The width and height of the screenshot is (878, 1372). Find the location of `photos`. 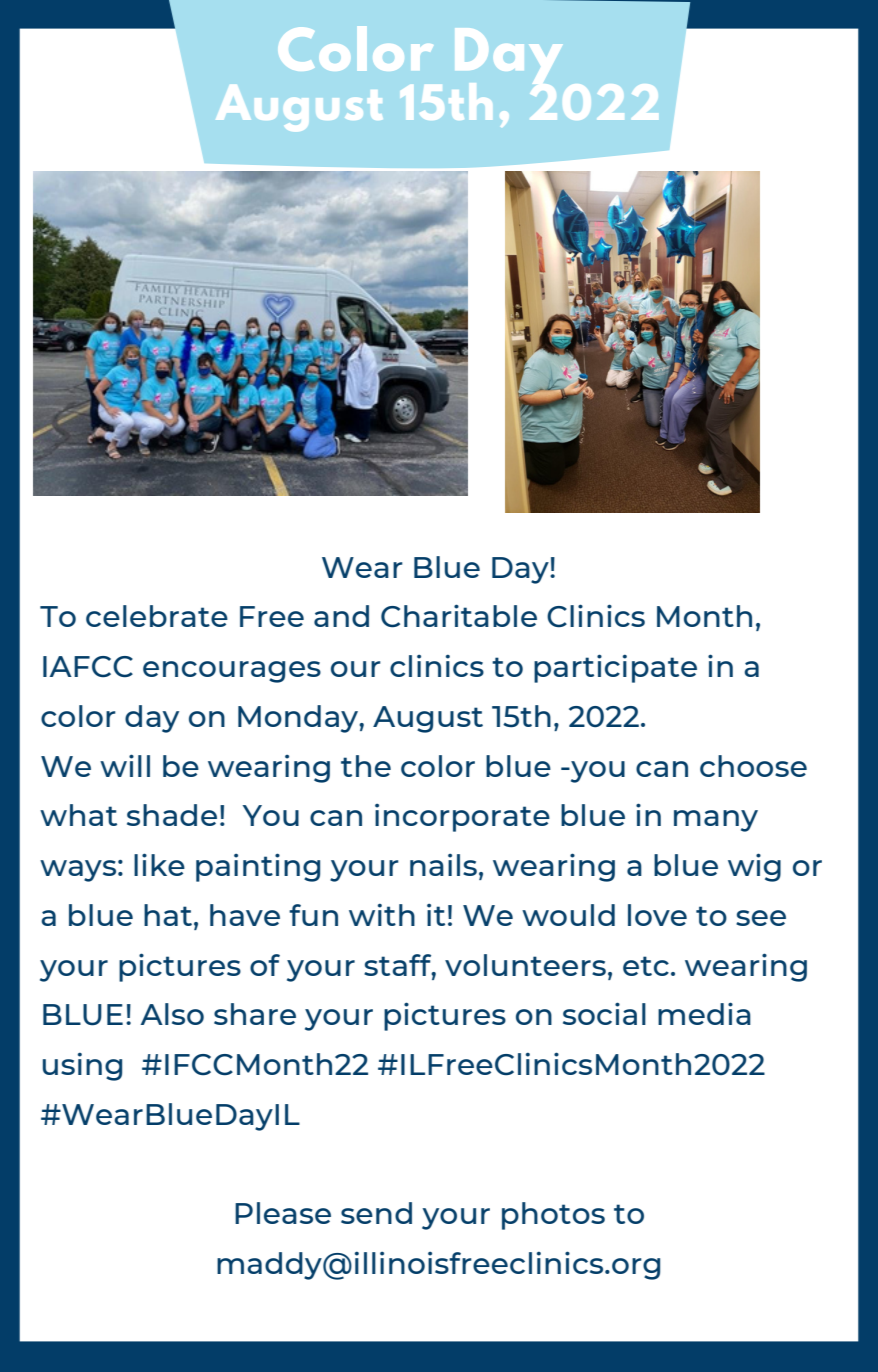

photos is located at coordinates (553, 1216).
